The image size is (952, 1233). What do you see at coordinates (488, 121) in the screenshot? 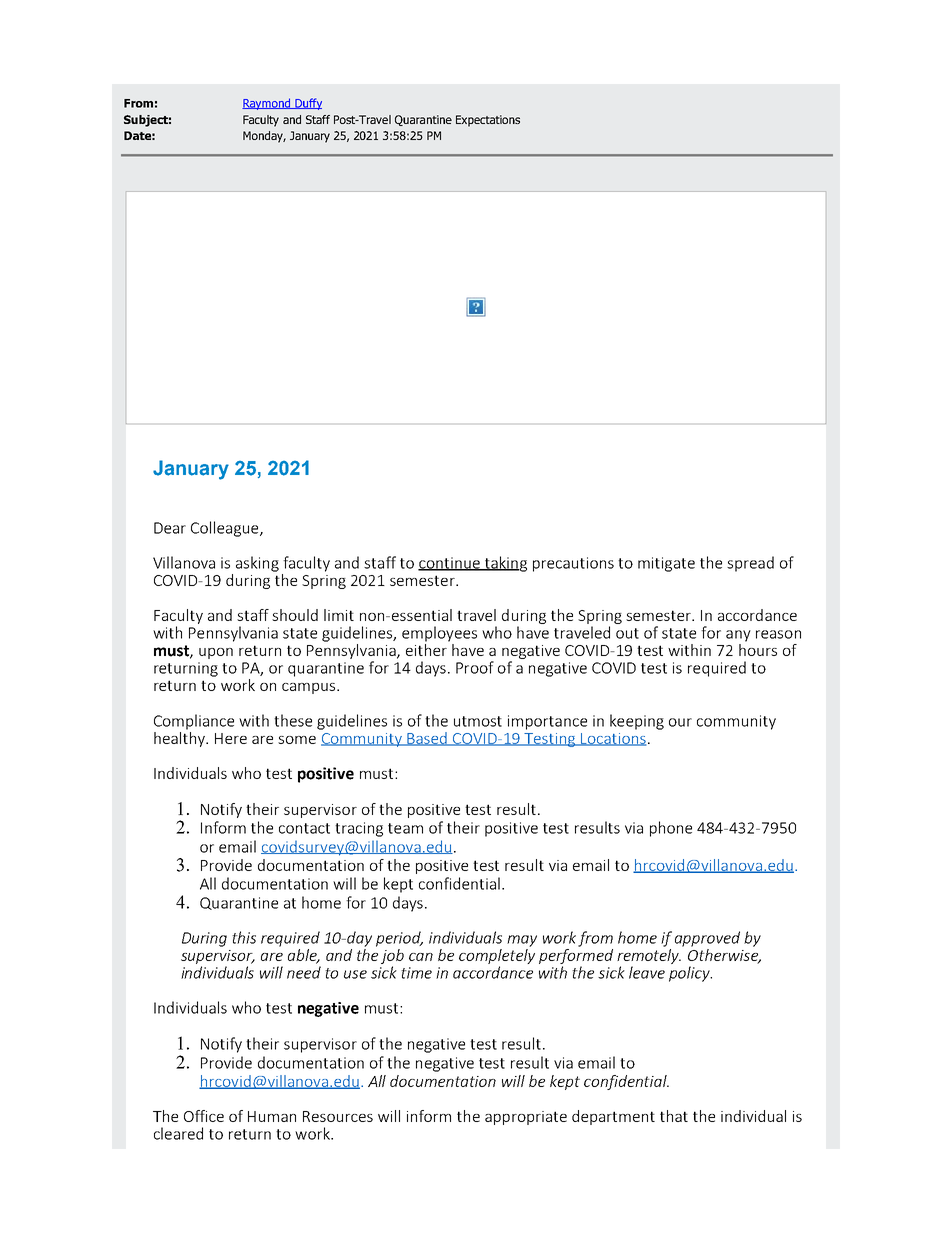
I see `Expectations` at bounding box center [488, 121].
